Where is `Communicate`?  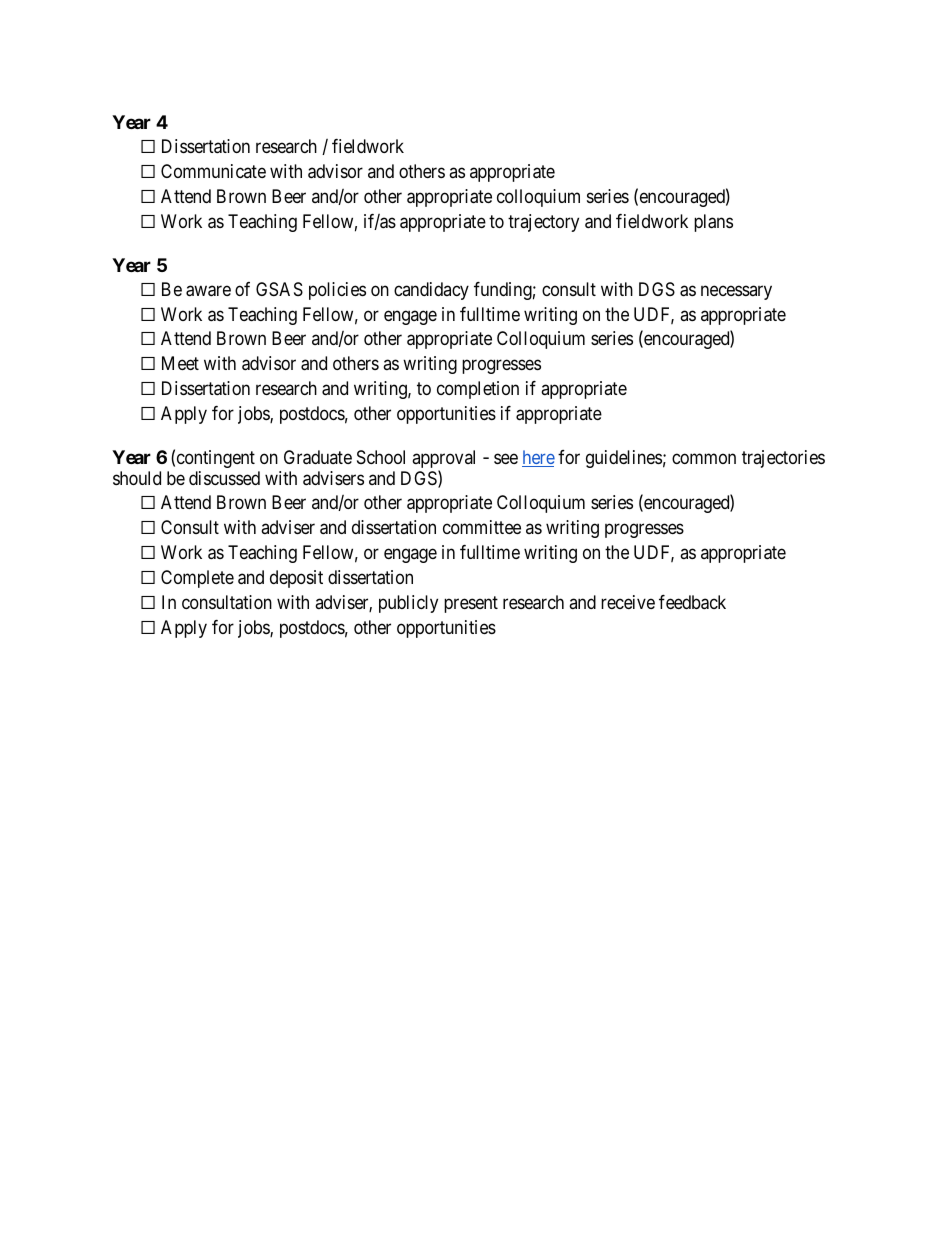
Communicate is located at coordinates (213, 171).
